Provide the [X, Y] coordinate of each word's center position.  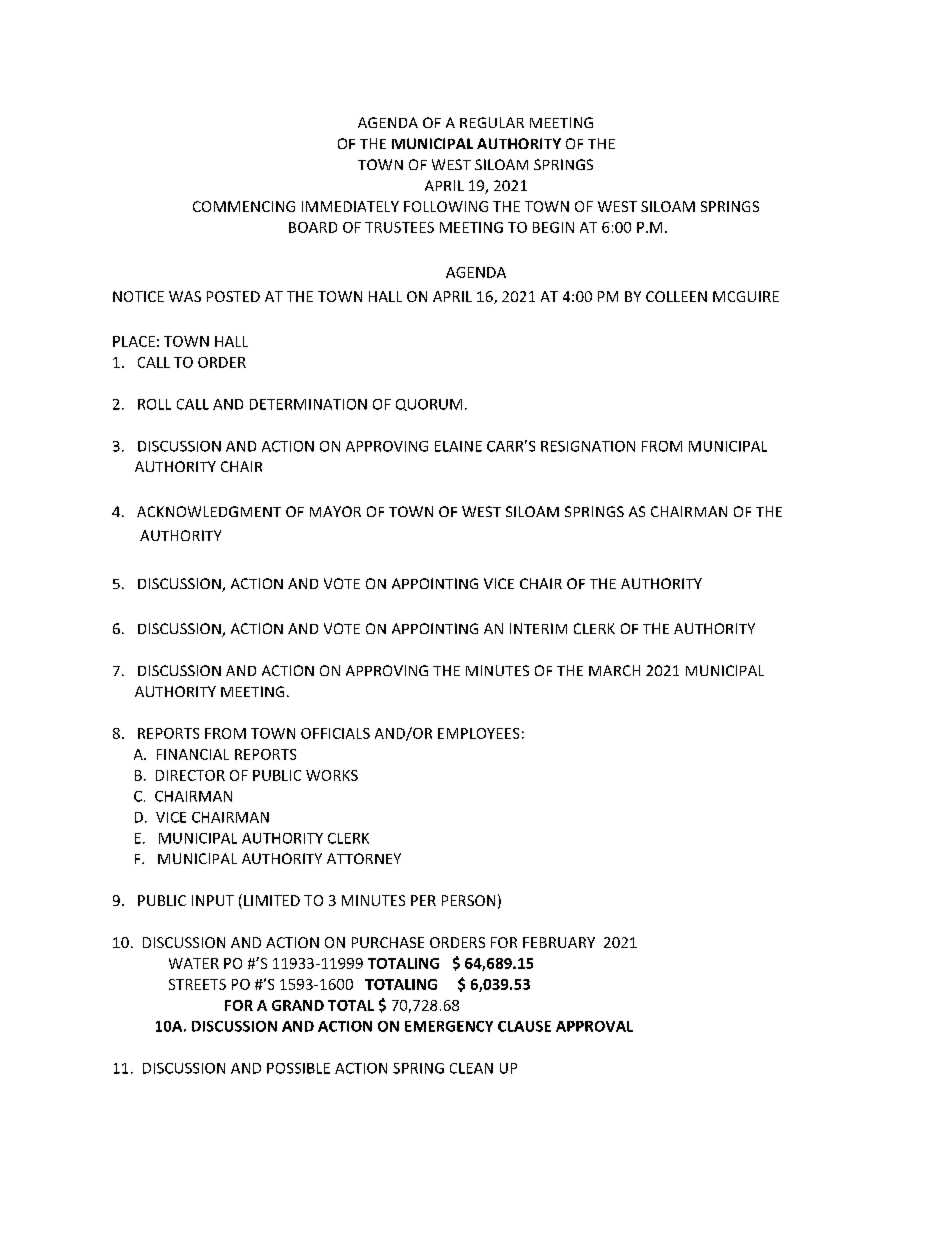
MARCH [614, 670]
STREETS [197, 984]
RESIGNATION [588, 446]
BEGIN [553, 227]
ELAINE [458, 446]
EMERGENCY [449, 1026]
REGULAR [492, 122]
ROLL [154, 404]
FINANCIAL [193, 754]
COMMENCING [244, 206]
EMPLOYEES [478, 733]
